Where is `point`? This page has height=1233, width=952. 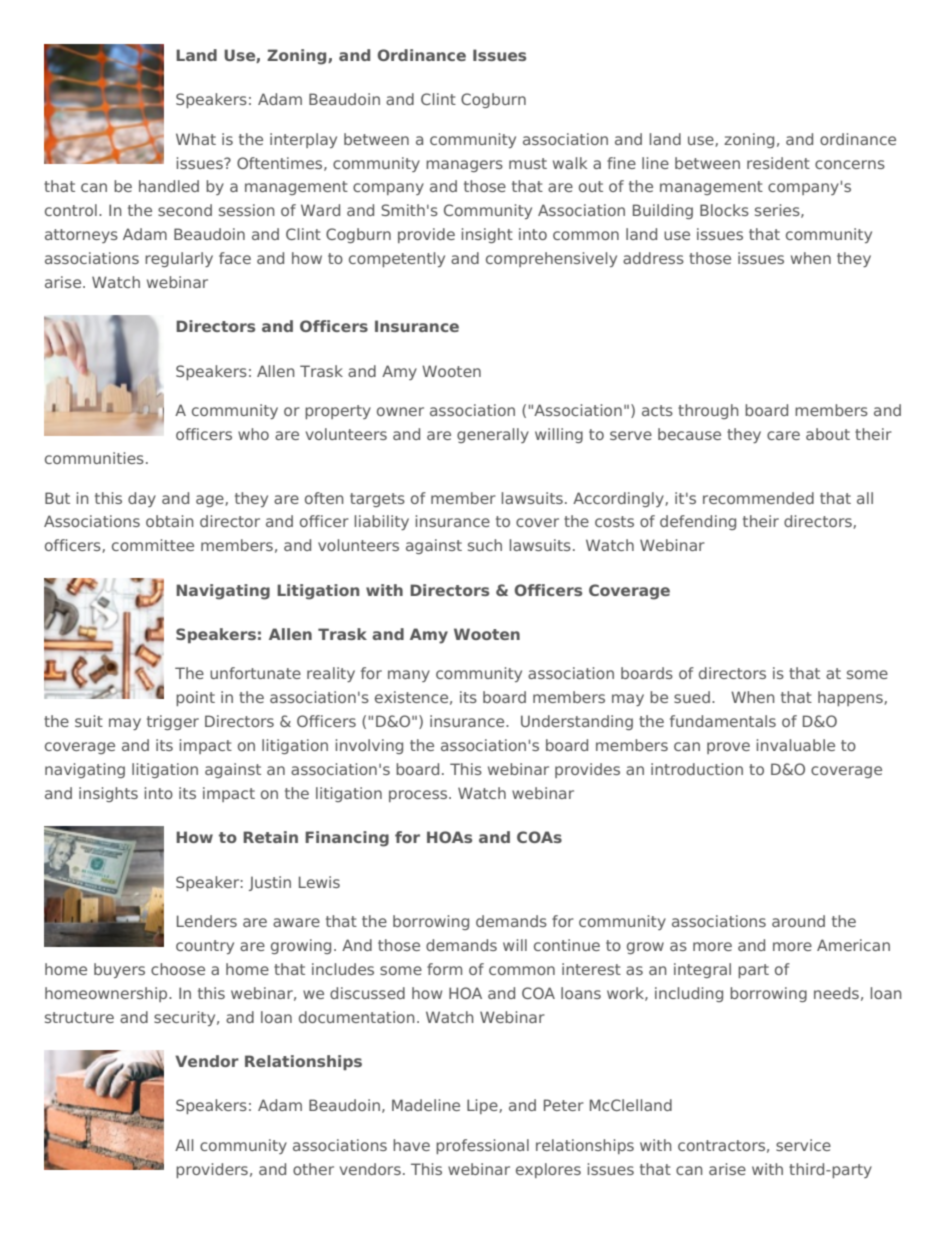 point is located at coordinates (195, 698).
